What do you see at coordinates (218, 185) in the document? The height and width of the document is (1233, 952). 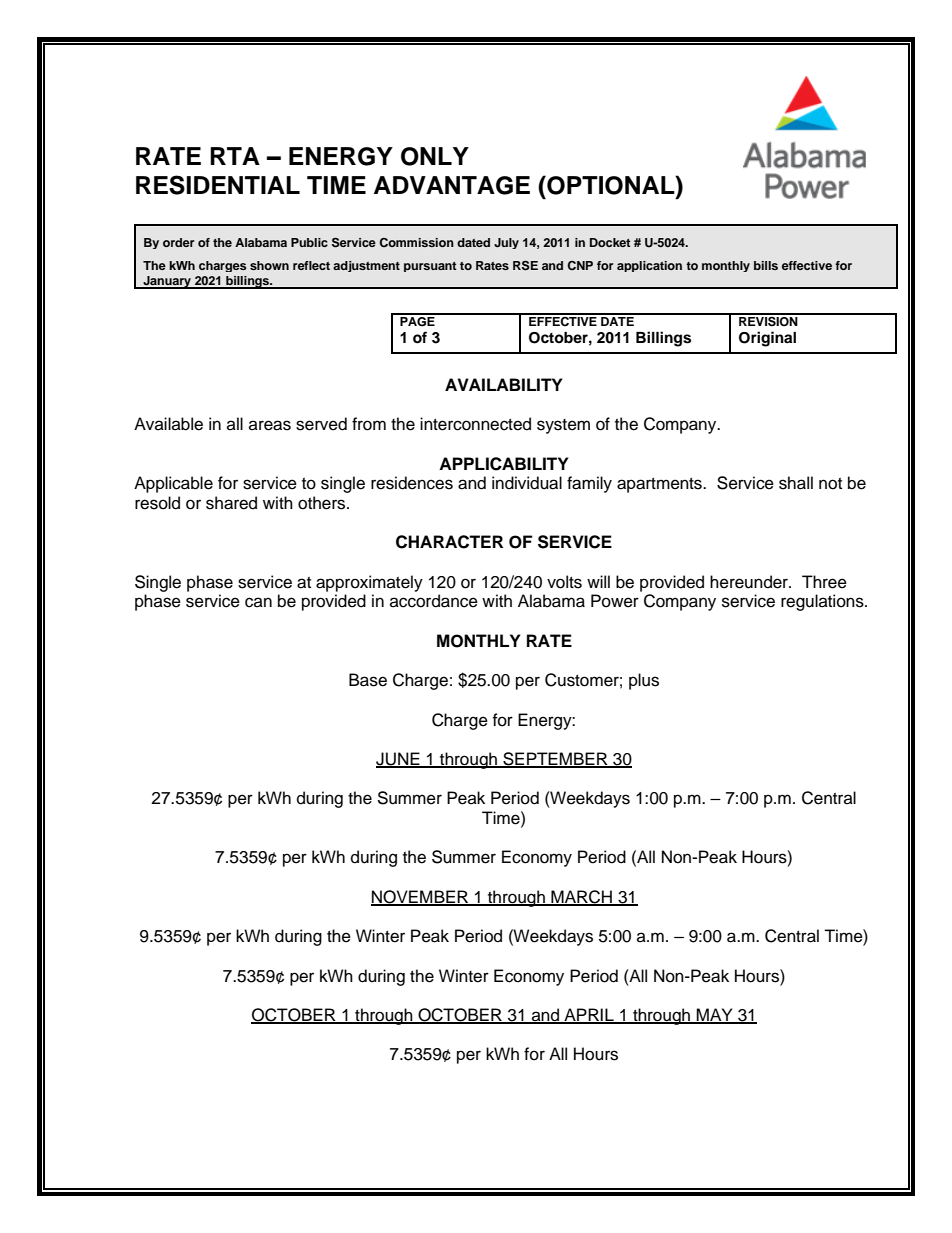 I see `RESIDENTIAL` at bounding box center [218, 185].
